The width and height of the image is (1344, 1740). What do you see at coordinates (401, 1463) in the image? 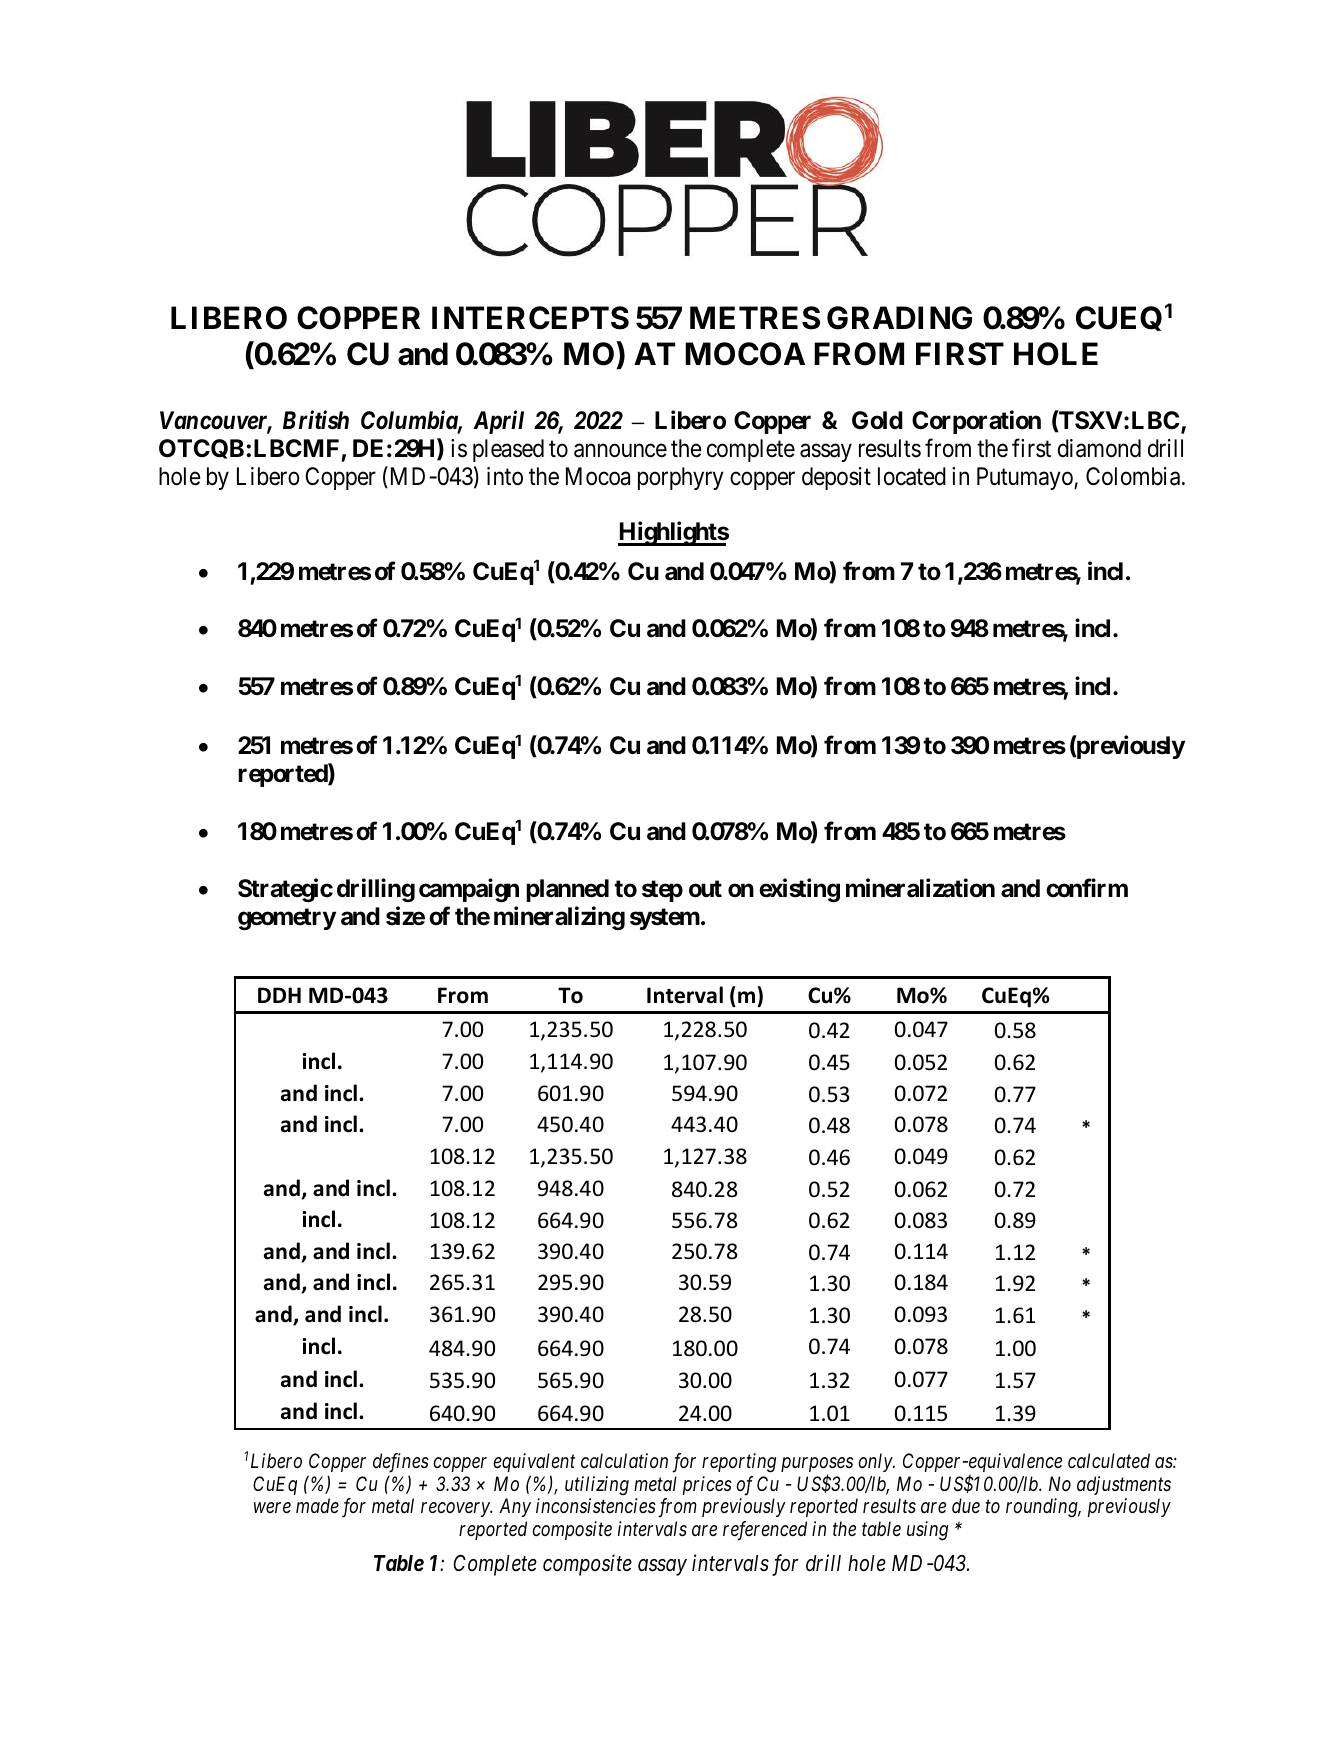
I see `defines` at bounding box center [401, 1463].
